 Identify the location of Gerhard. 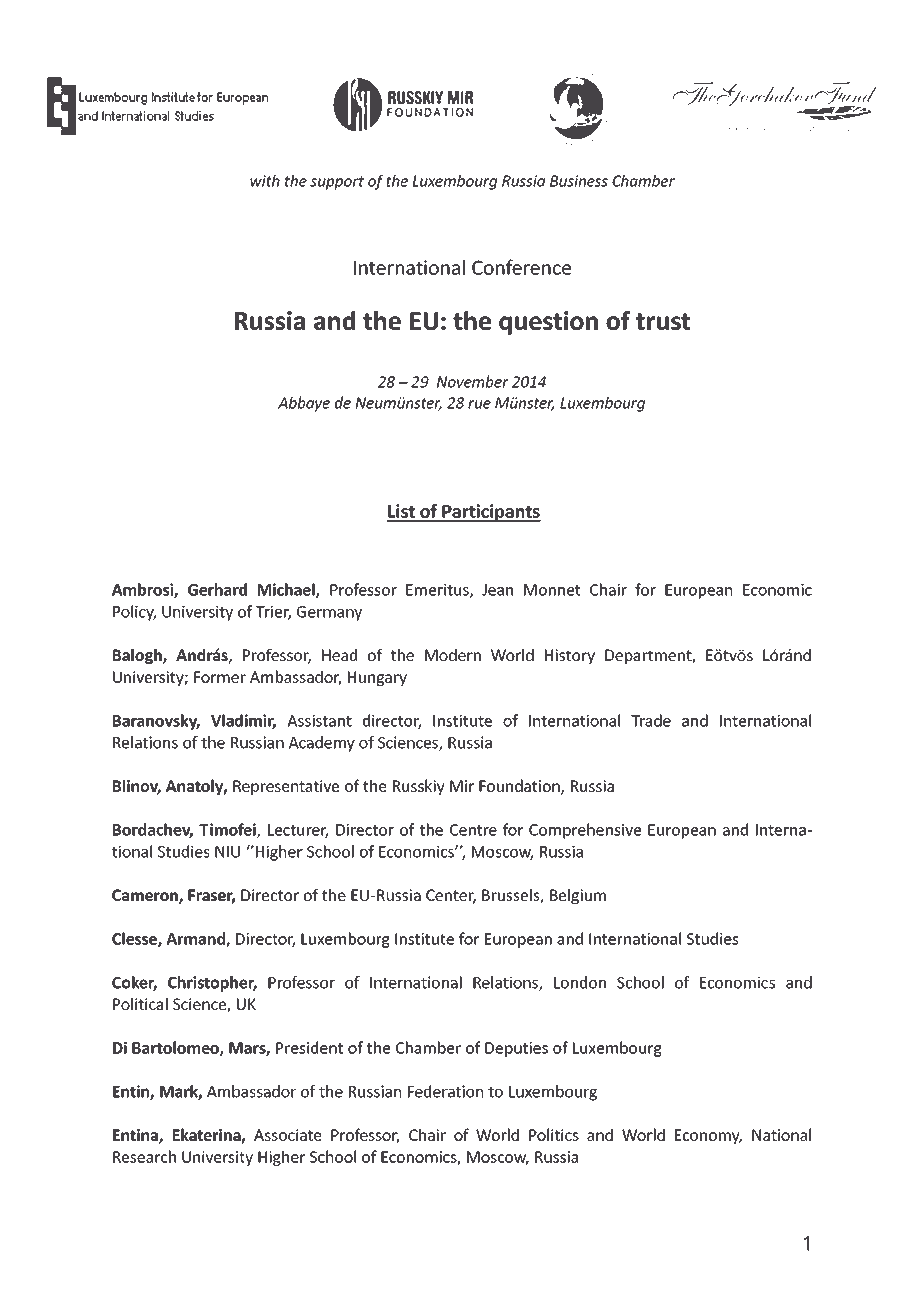
(217, 589).
